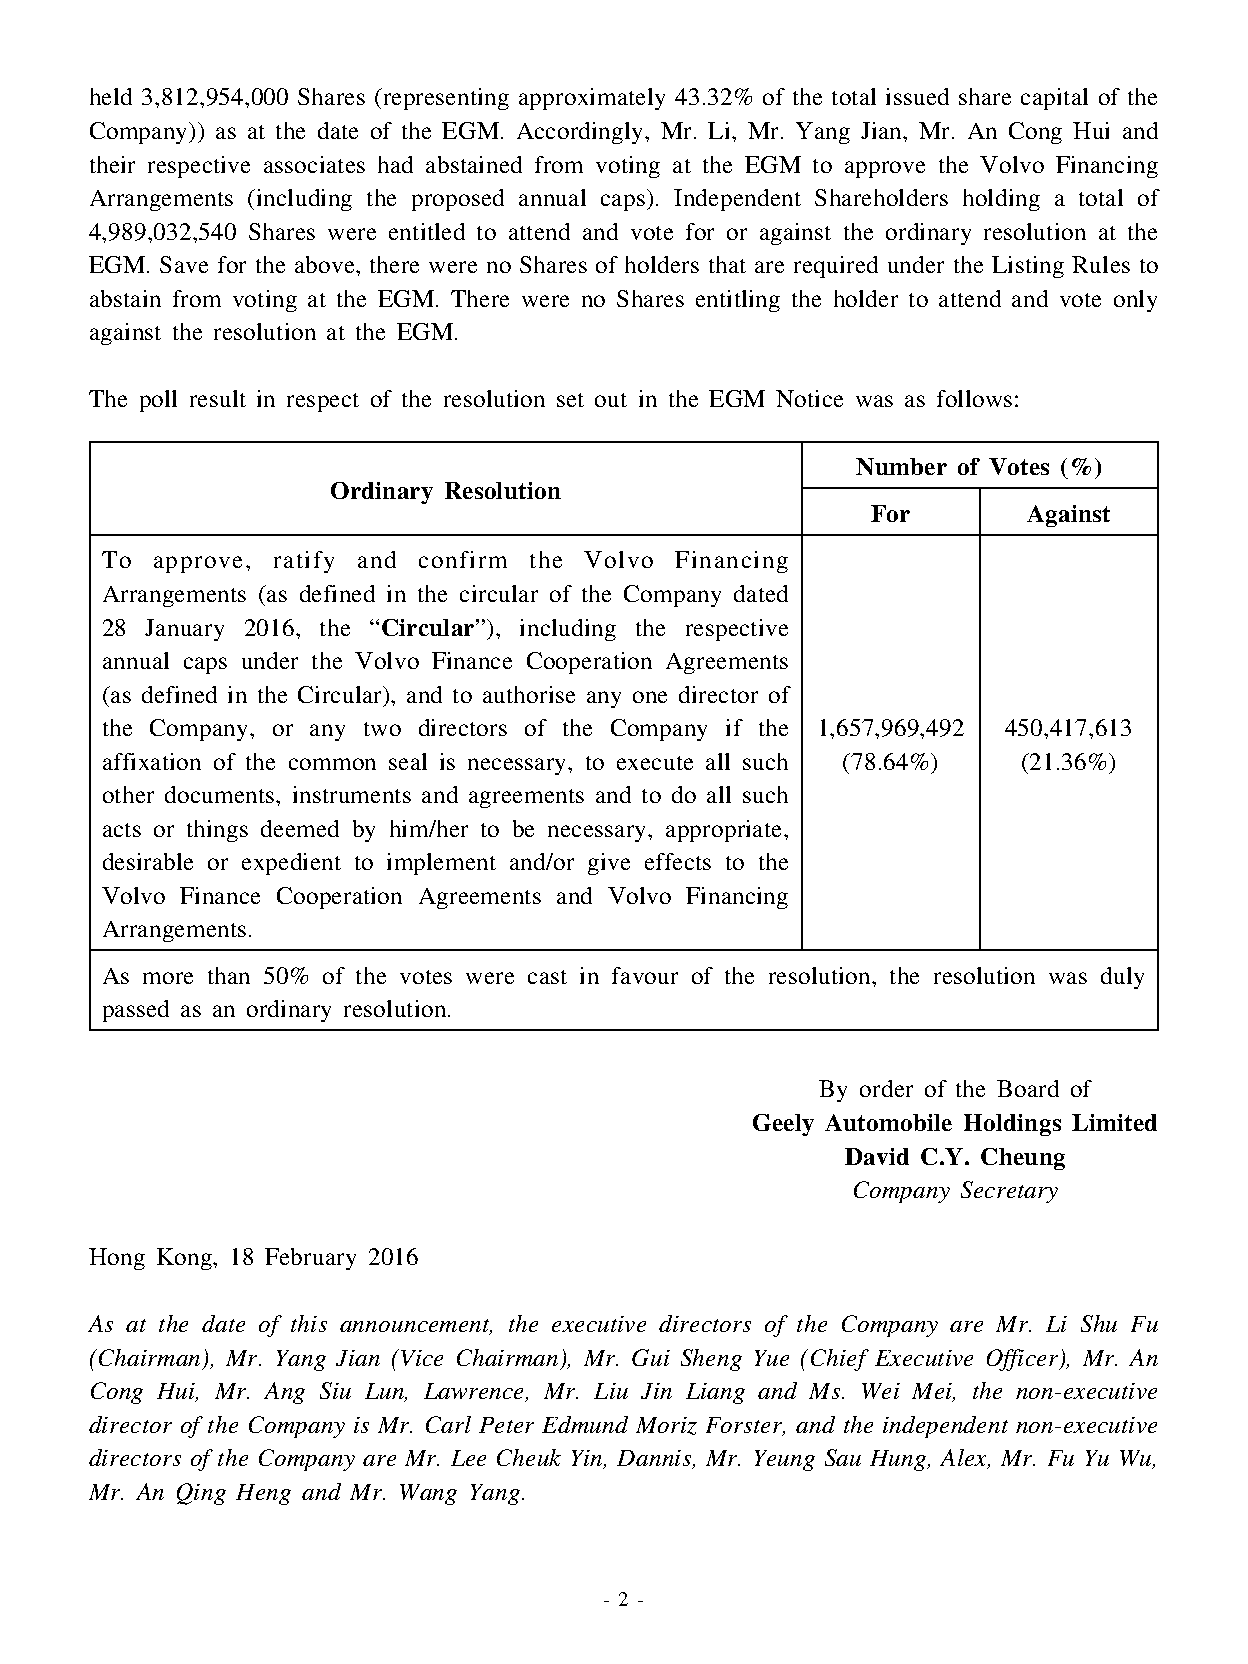  Describe the element at coordinates (581, 133) in the document. I see `Accordingly` at that location.
